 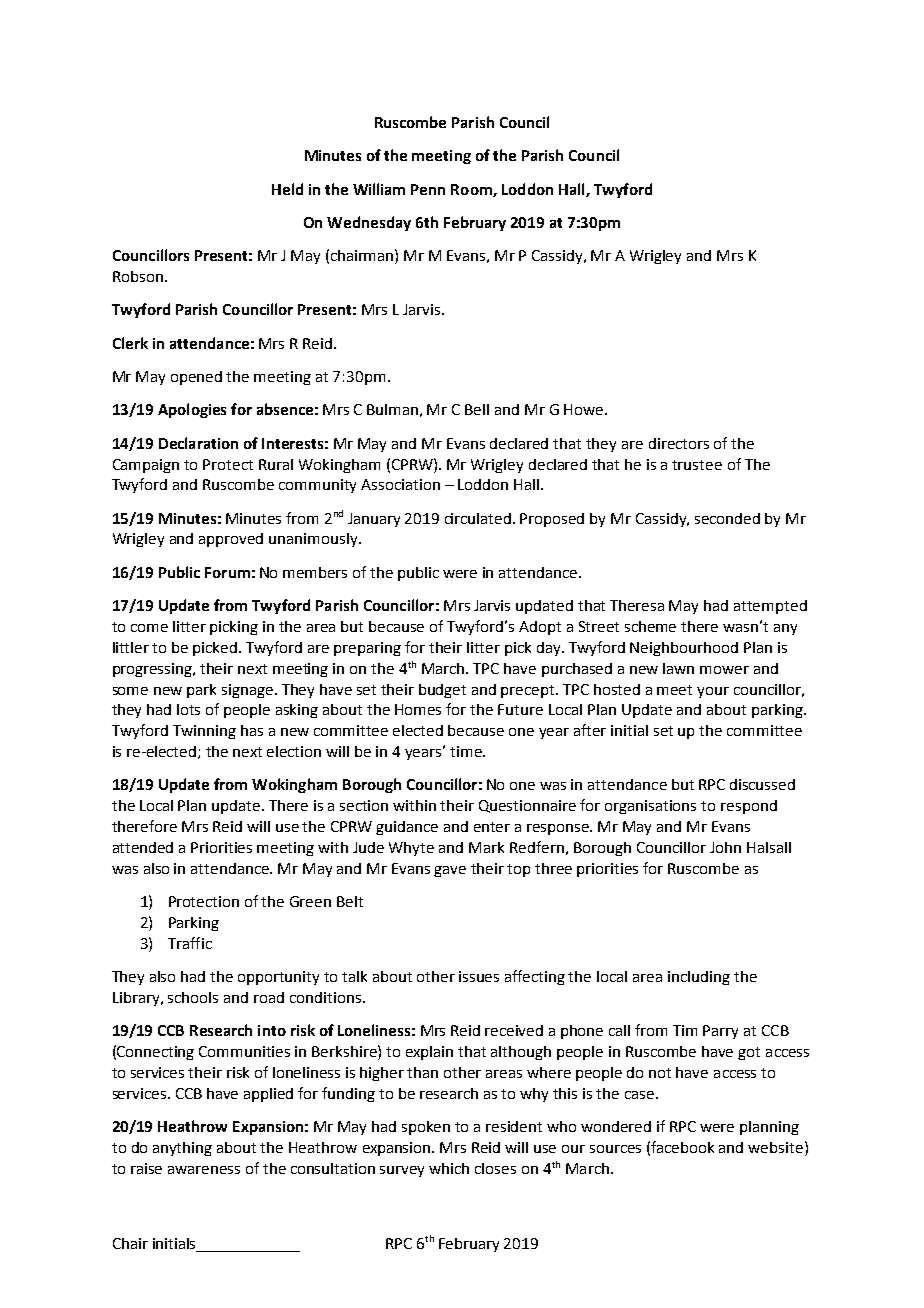 I want to click on budget, so click(x=442, y=691).
